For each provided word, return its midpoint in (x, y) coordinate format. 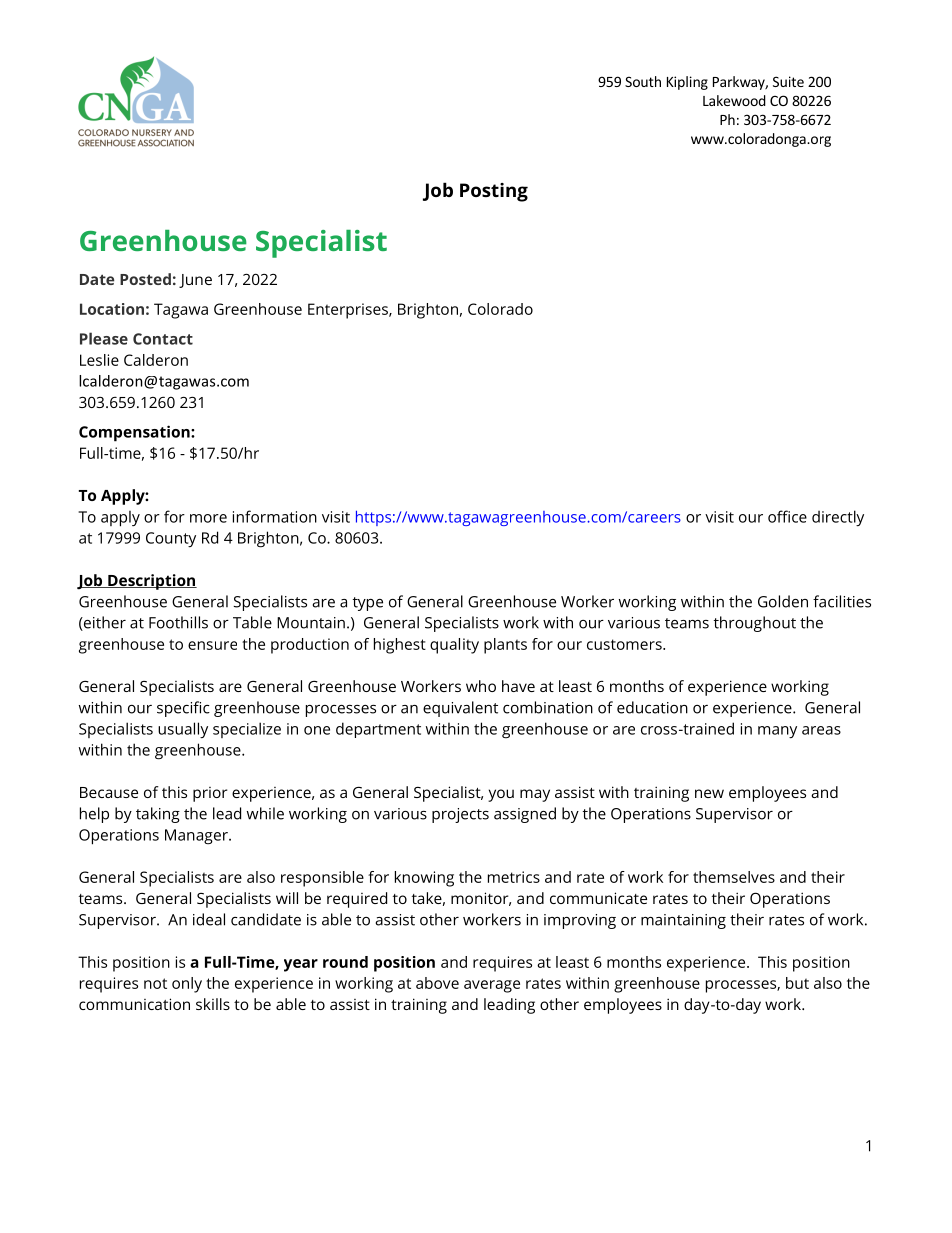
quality (454, 646)
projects (460, 815)
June (195, 281)
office (787, 516)
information (275, 516)
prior (210, 794)
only (187, 985)
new (709, 793)
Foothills (178, 622)
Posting (494, 192)
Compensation (135, 433)
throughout (755, 624)
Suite (788, 81)
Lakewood (734, 100)
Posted (145, 279)
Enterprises (349, 311)
